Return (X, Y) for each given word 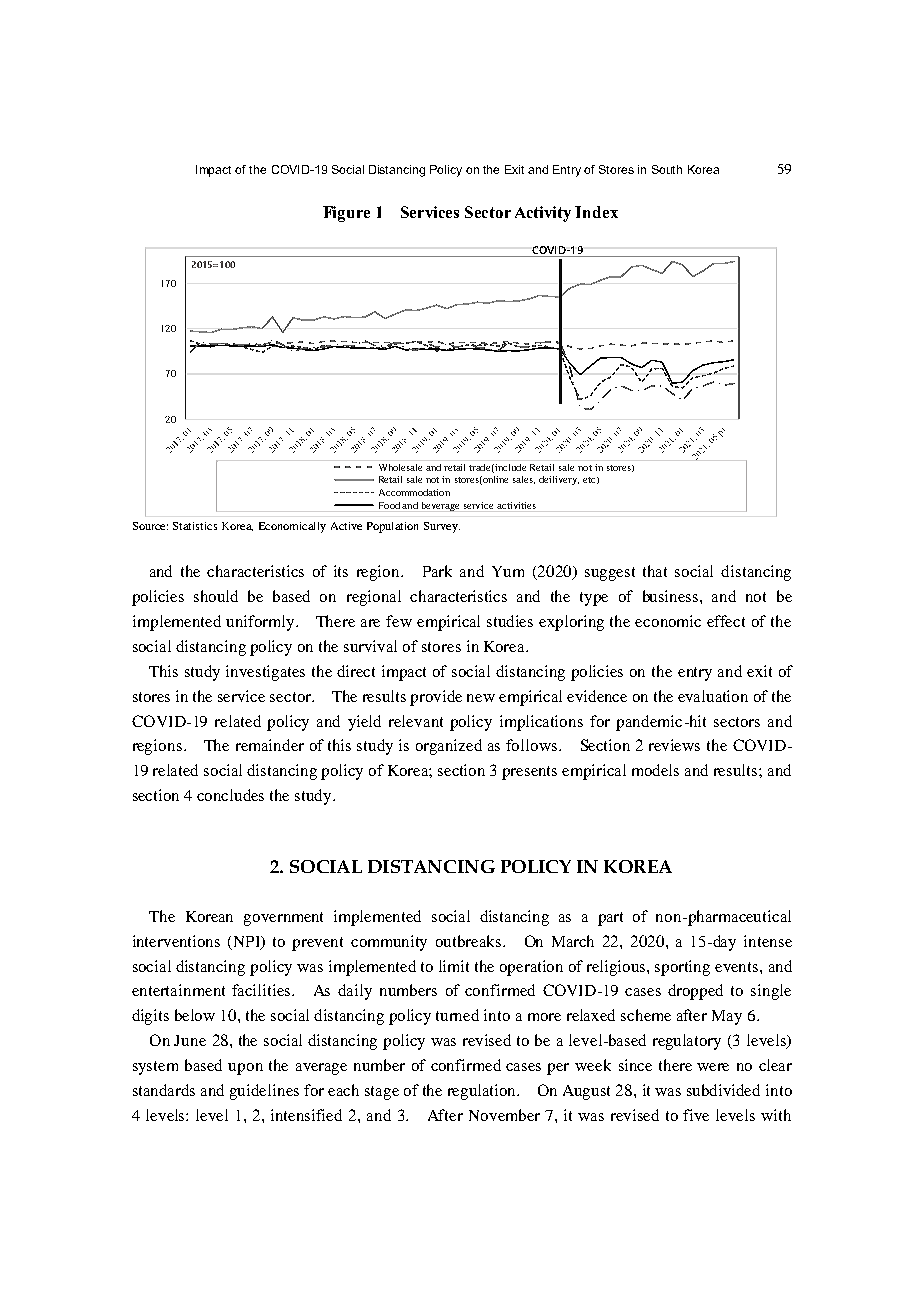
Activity (543, 214)
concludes (230, 795)
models (655, 770)
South (667, 169)
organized (449, 747)
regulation (483, 1092)
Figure (346, 214)
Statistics (195, 526)
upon (245, 1069)
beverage (441, 507)
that (655, 571)
